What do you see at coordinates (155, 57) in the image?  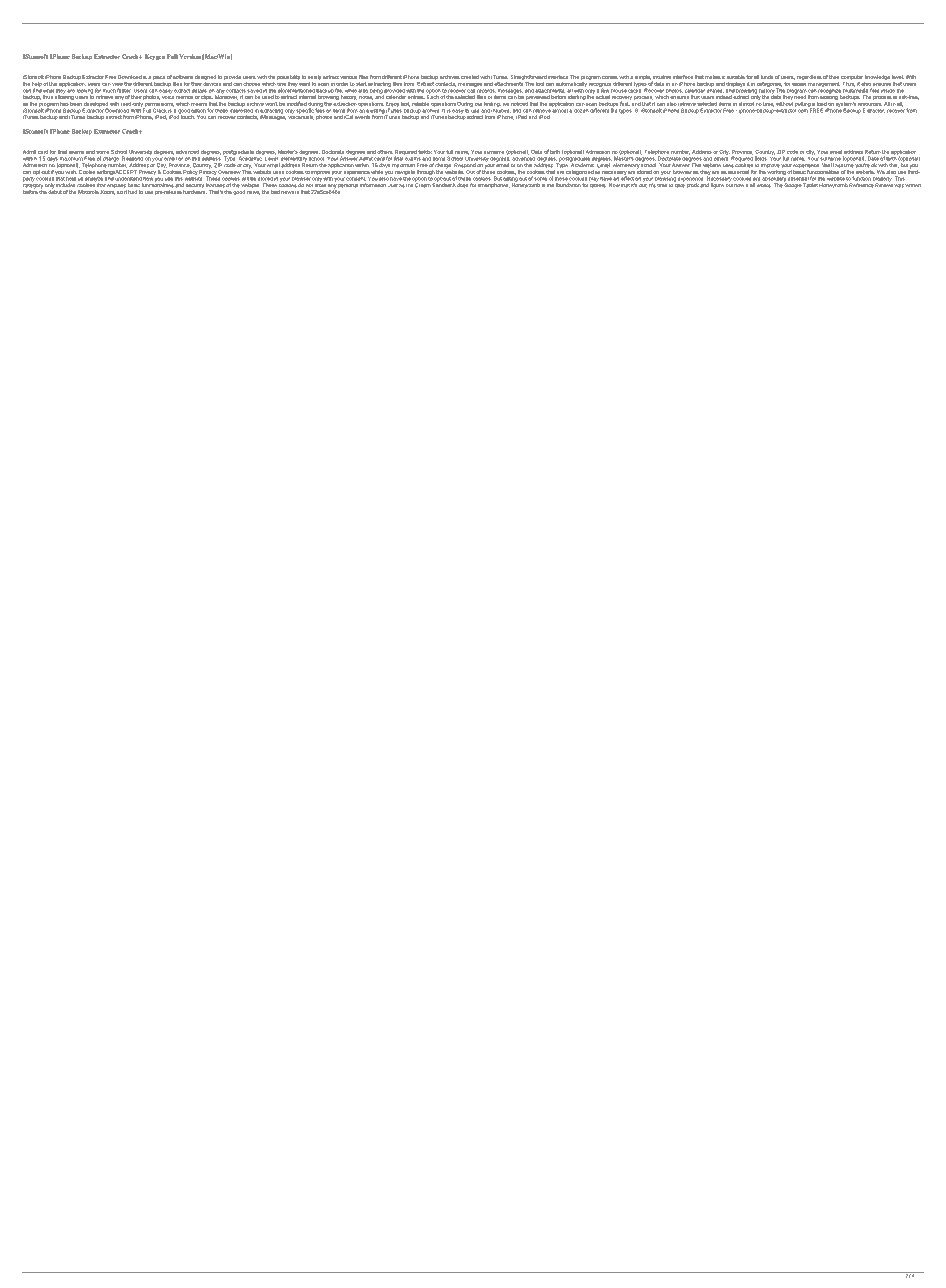 I see `Keygen` at bounding box center [155, 57].
